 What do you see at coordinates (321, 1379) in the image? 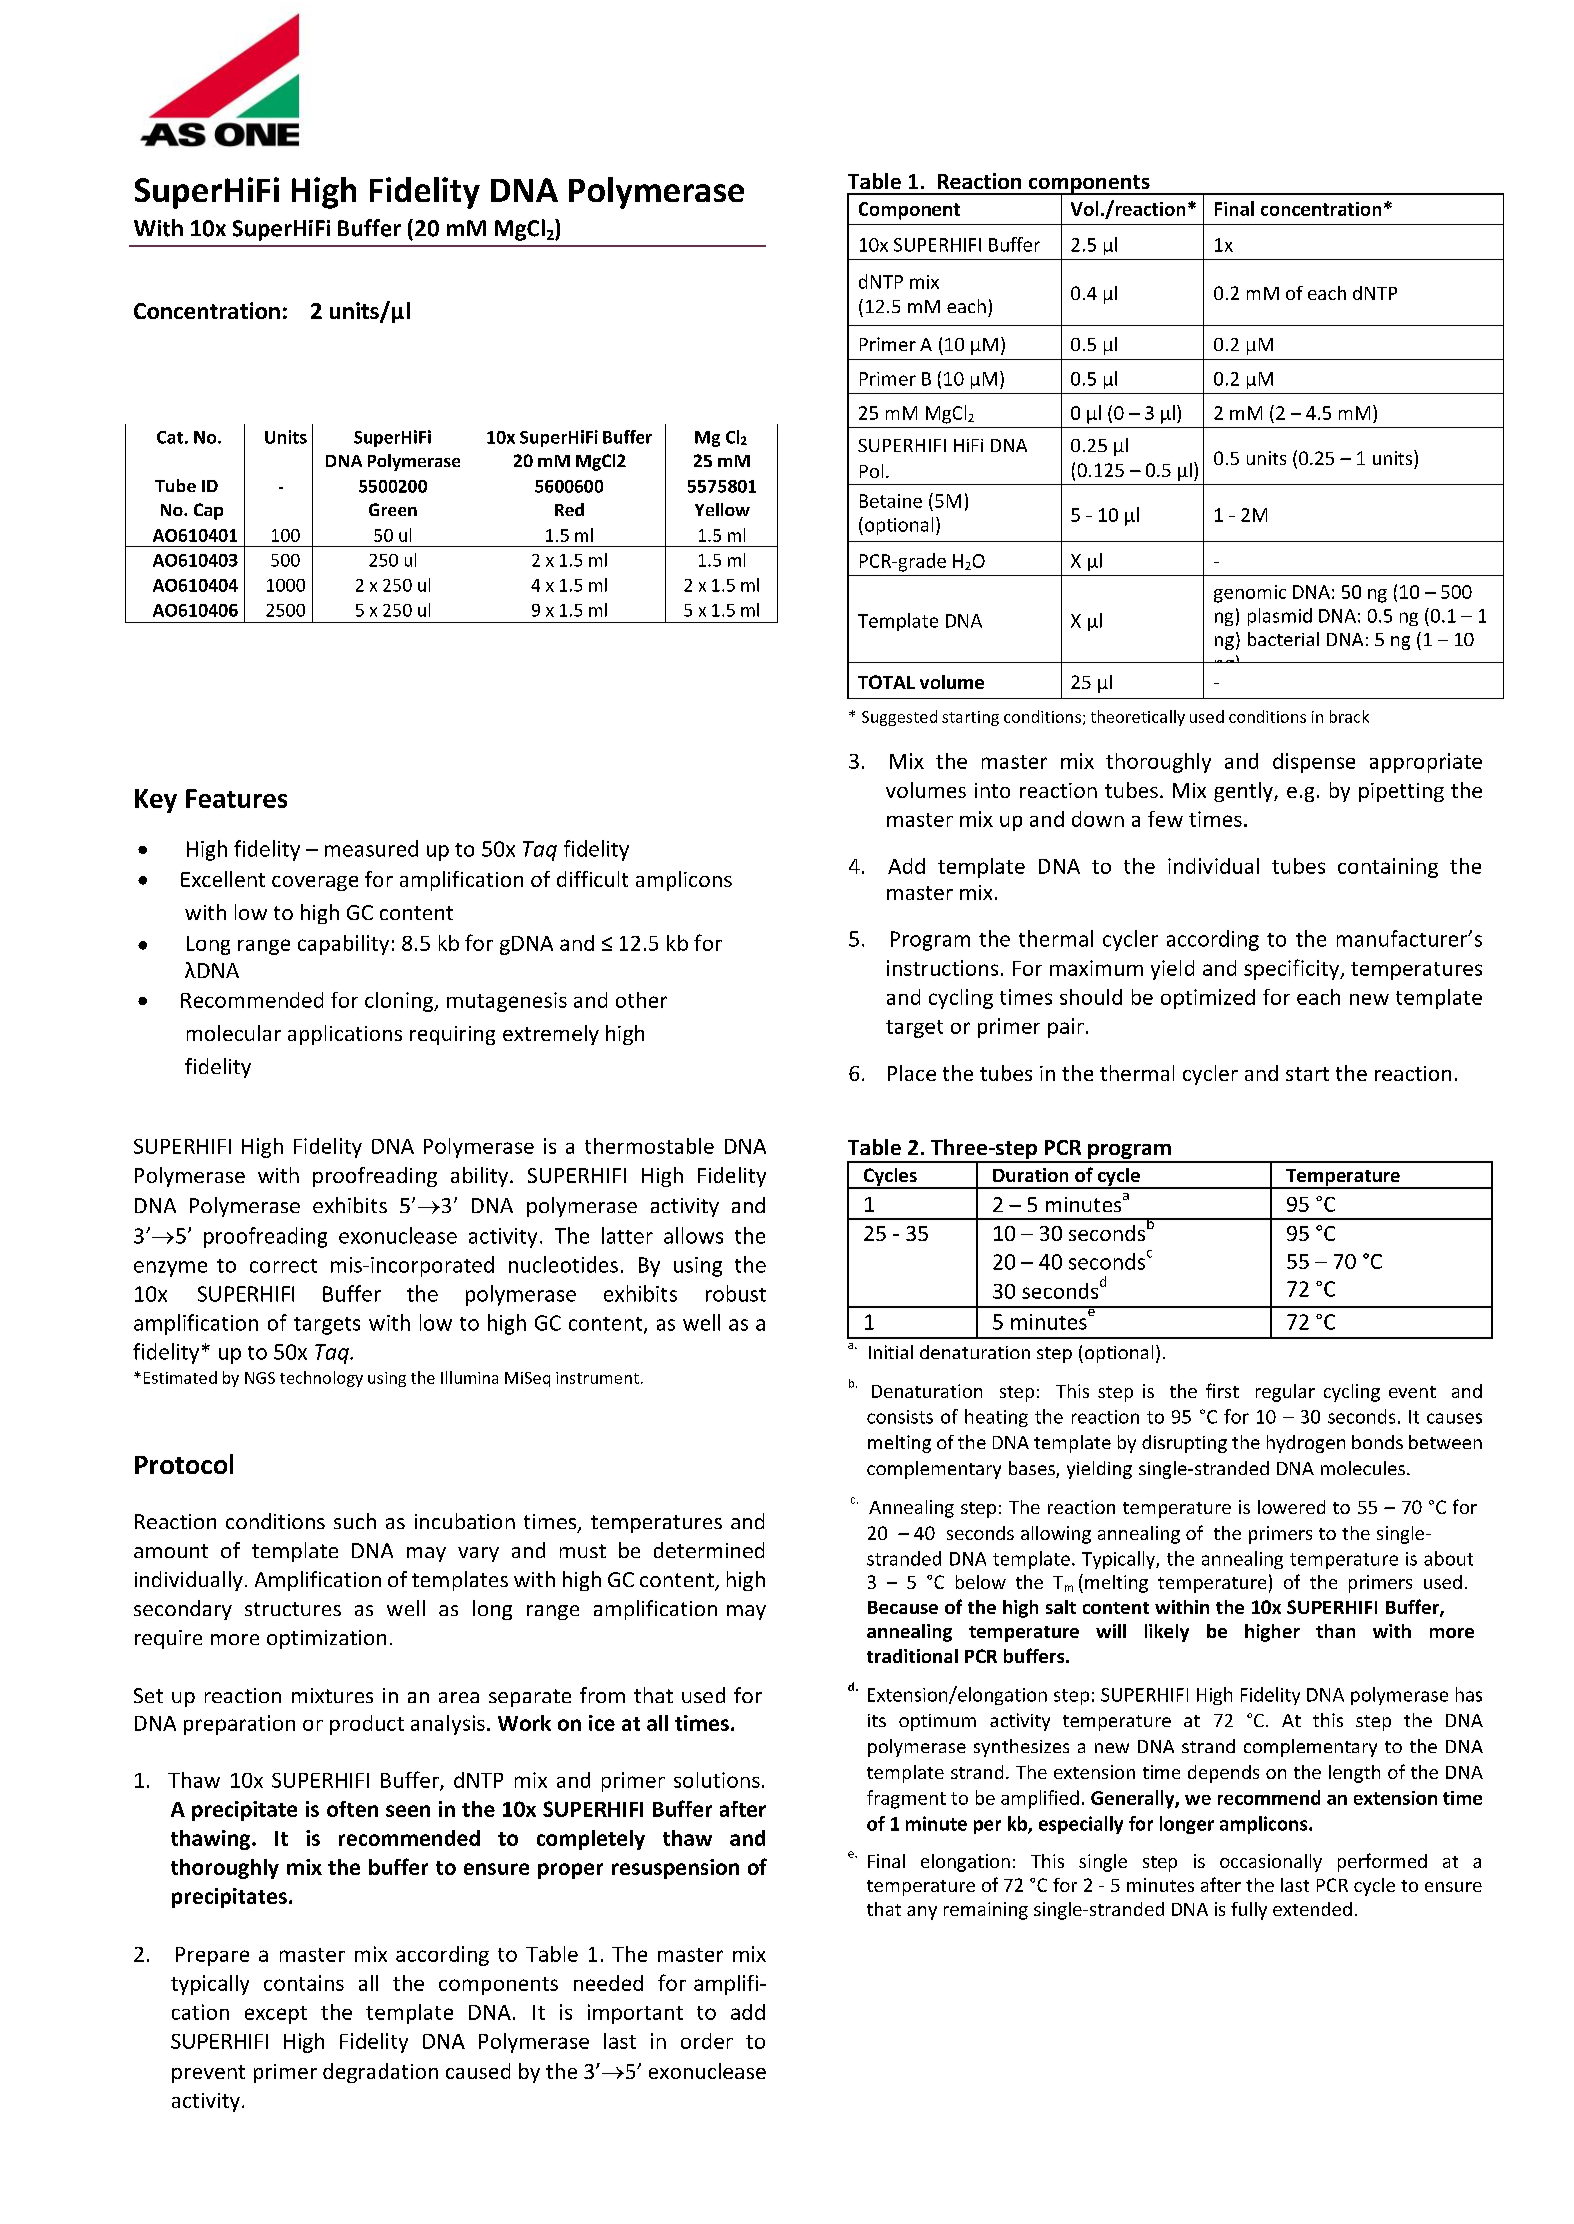
I see `technology` at bounding box center [321, 1379].
